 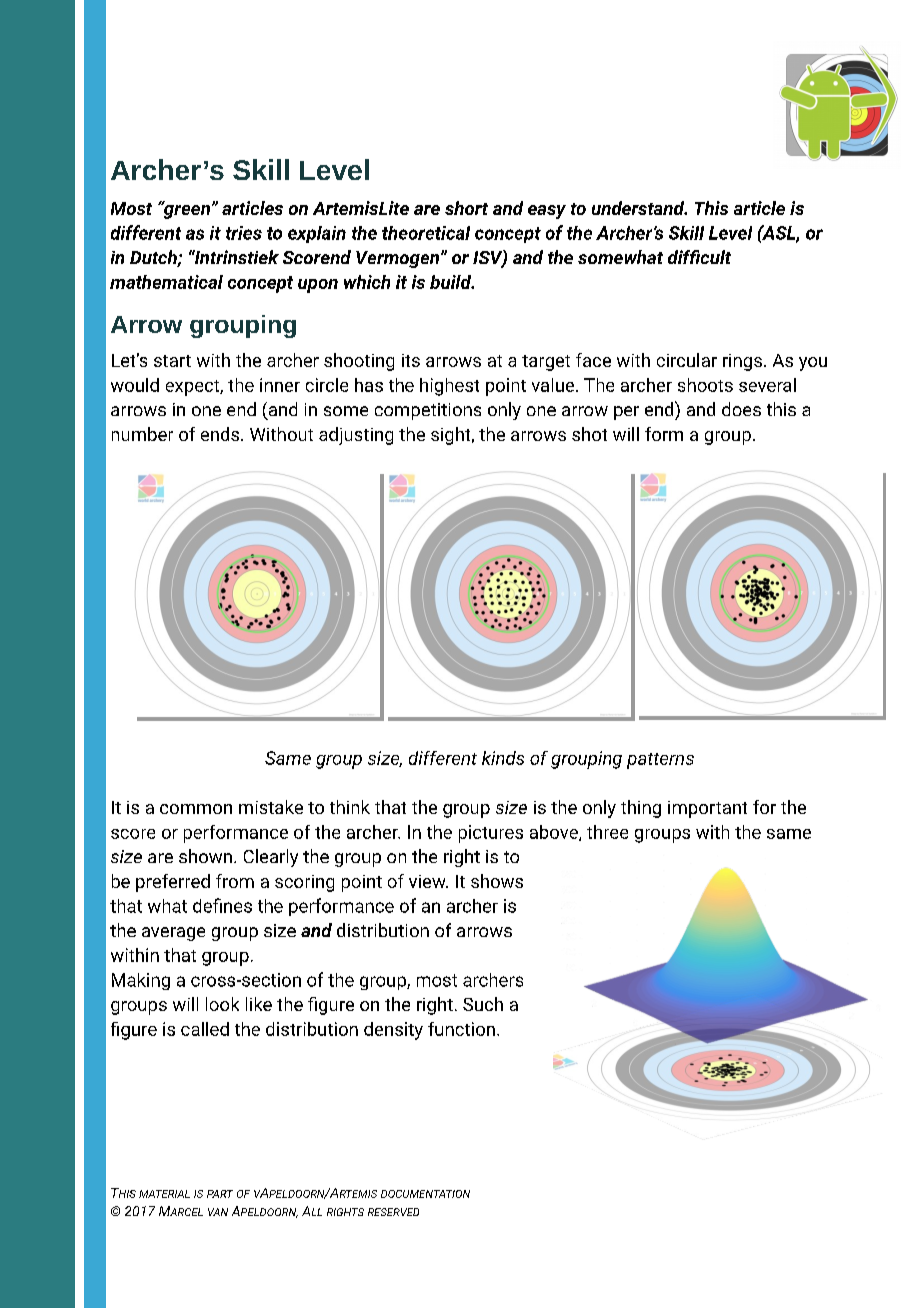 I want to click on common, so click(x=196, y=809).
